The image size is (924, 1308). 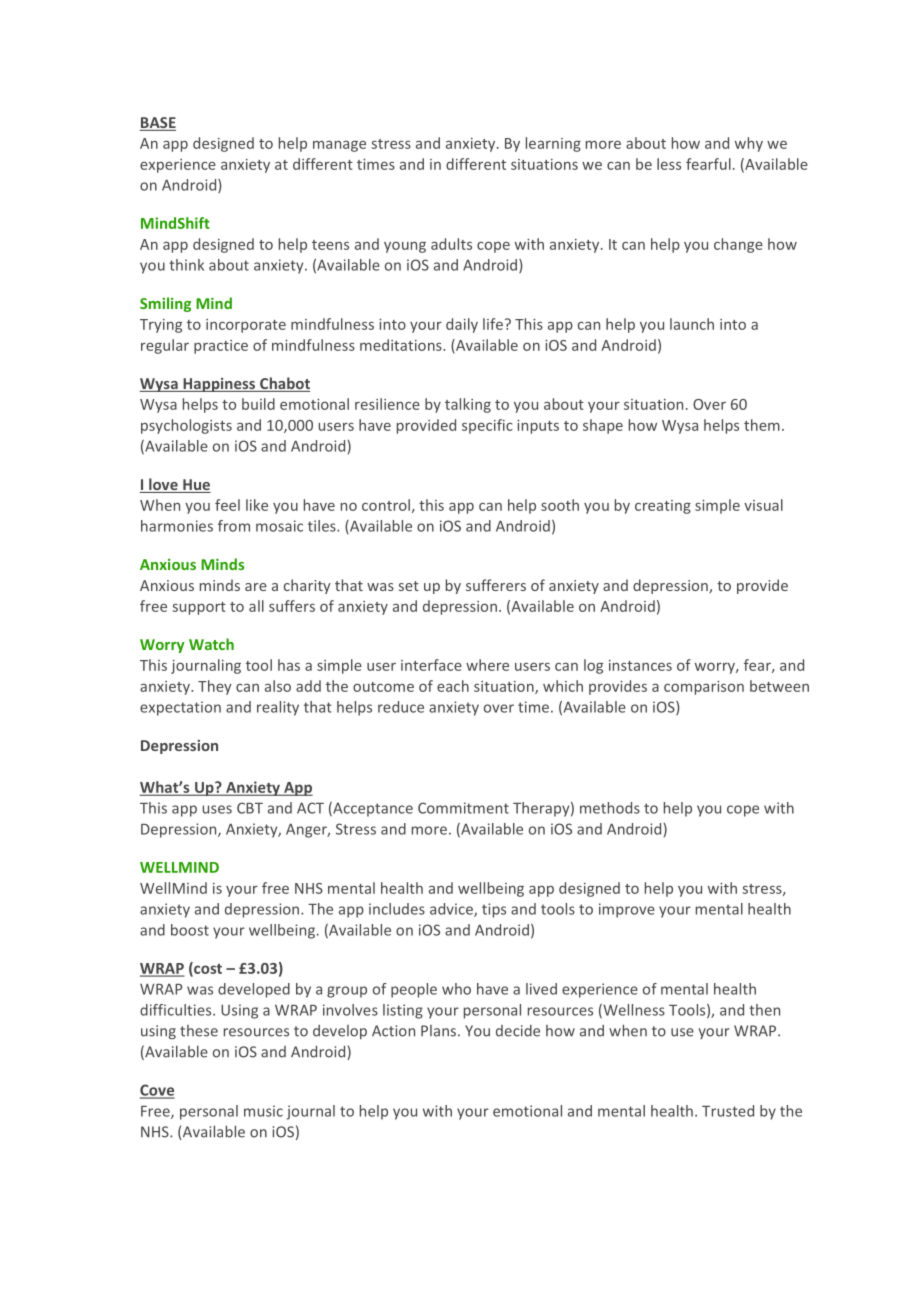 I want to click on instances, so click(x=640, y=665).
